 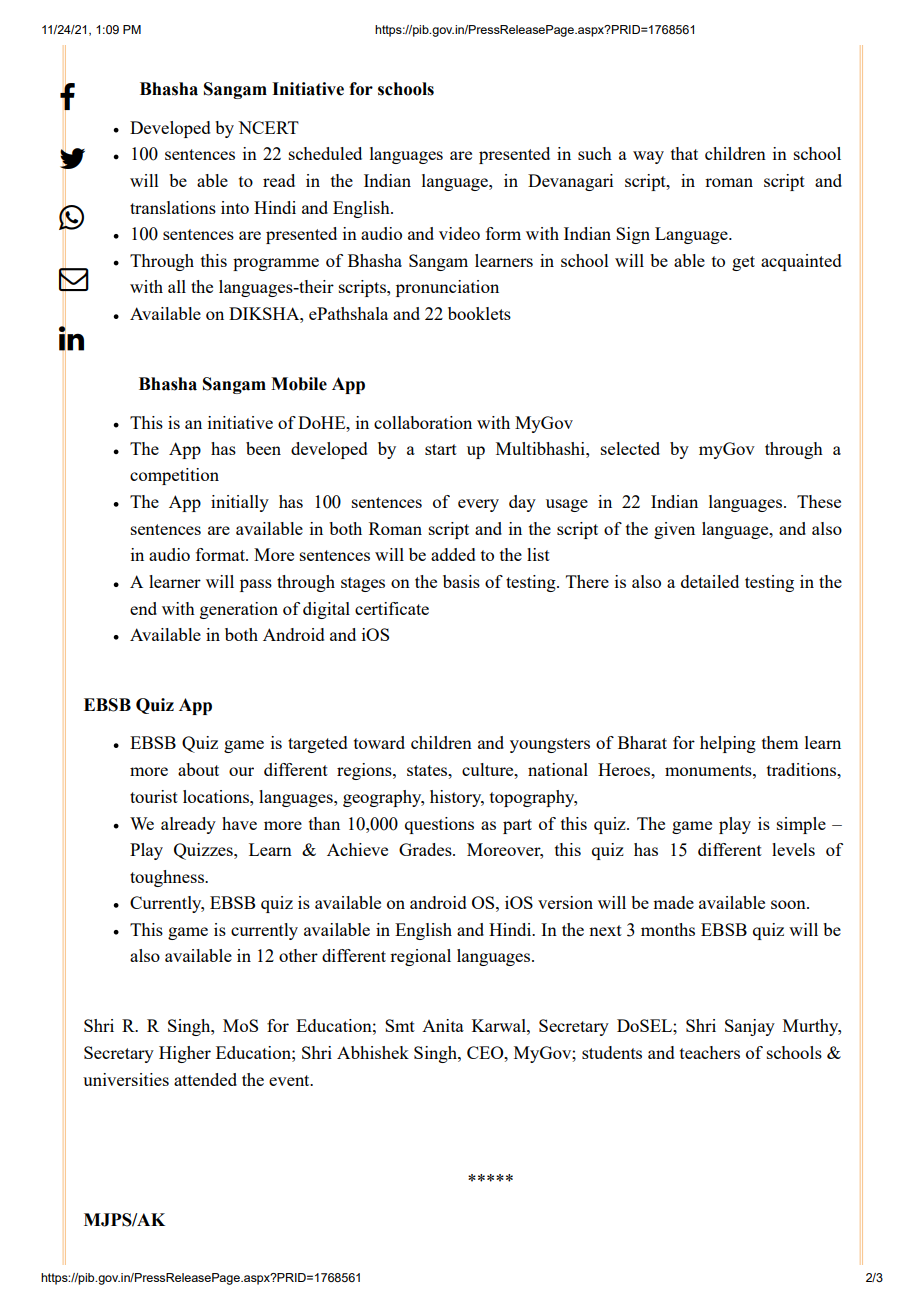 I want to click on teachers, so click(x=710, y=1052).
